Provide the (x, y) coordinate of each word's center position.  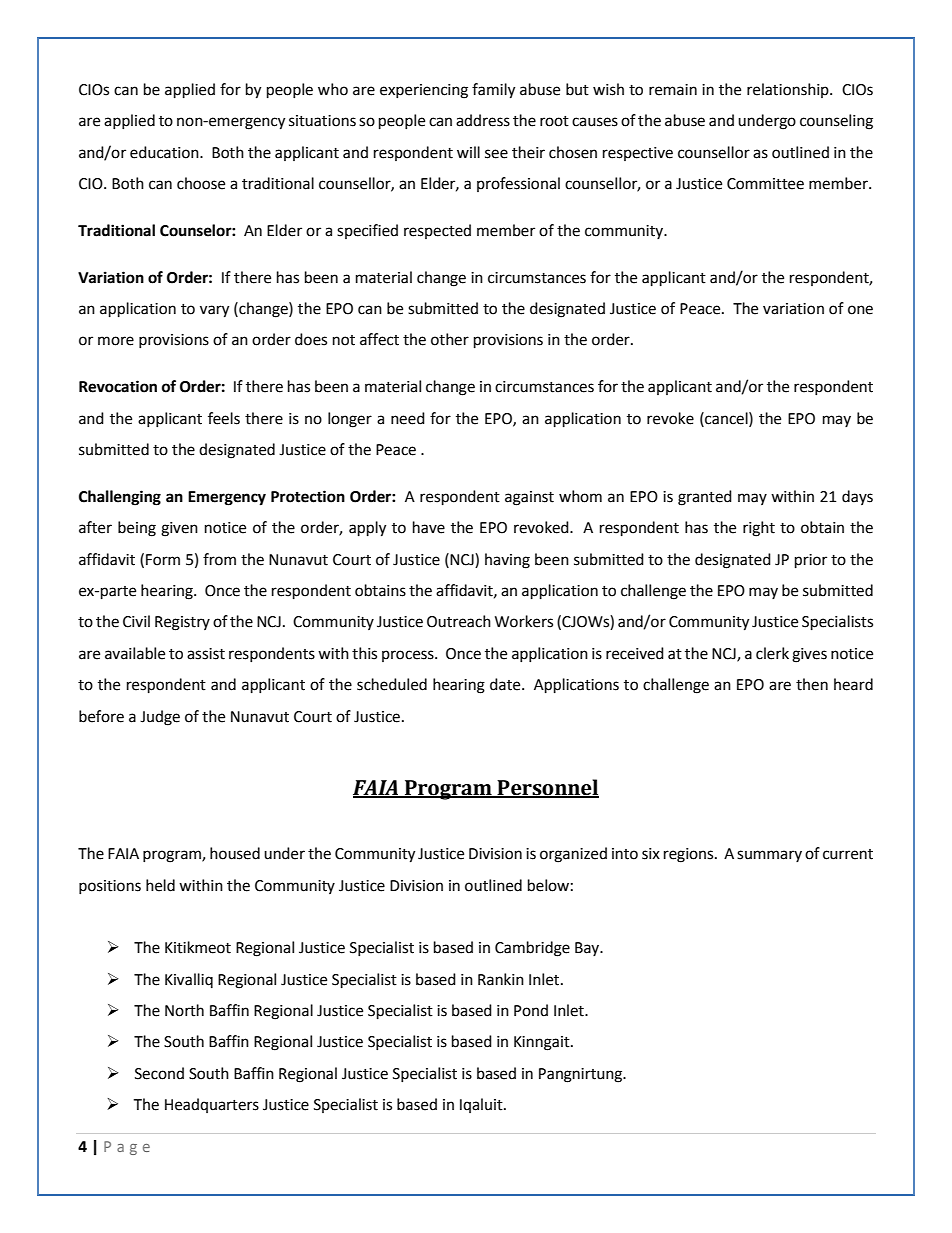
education (165, 152)
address (483, 120)
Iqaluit (482, 1105)
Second (159, 1073)
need (408, 418)
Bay (588, 949)
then (812, 684)
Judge (160, 718)
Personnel (547, 788)
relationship (789, 90)
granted (705, 498)
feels (224, 418)
